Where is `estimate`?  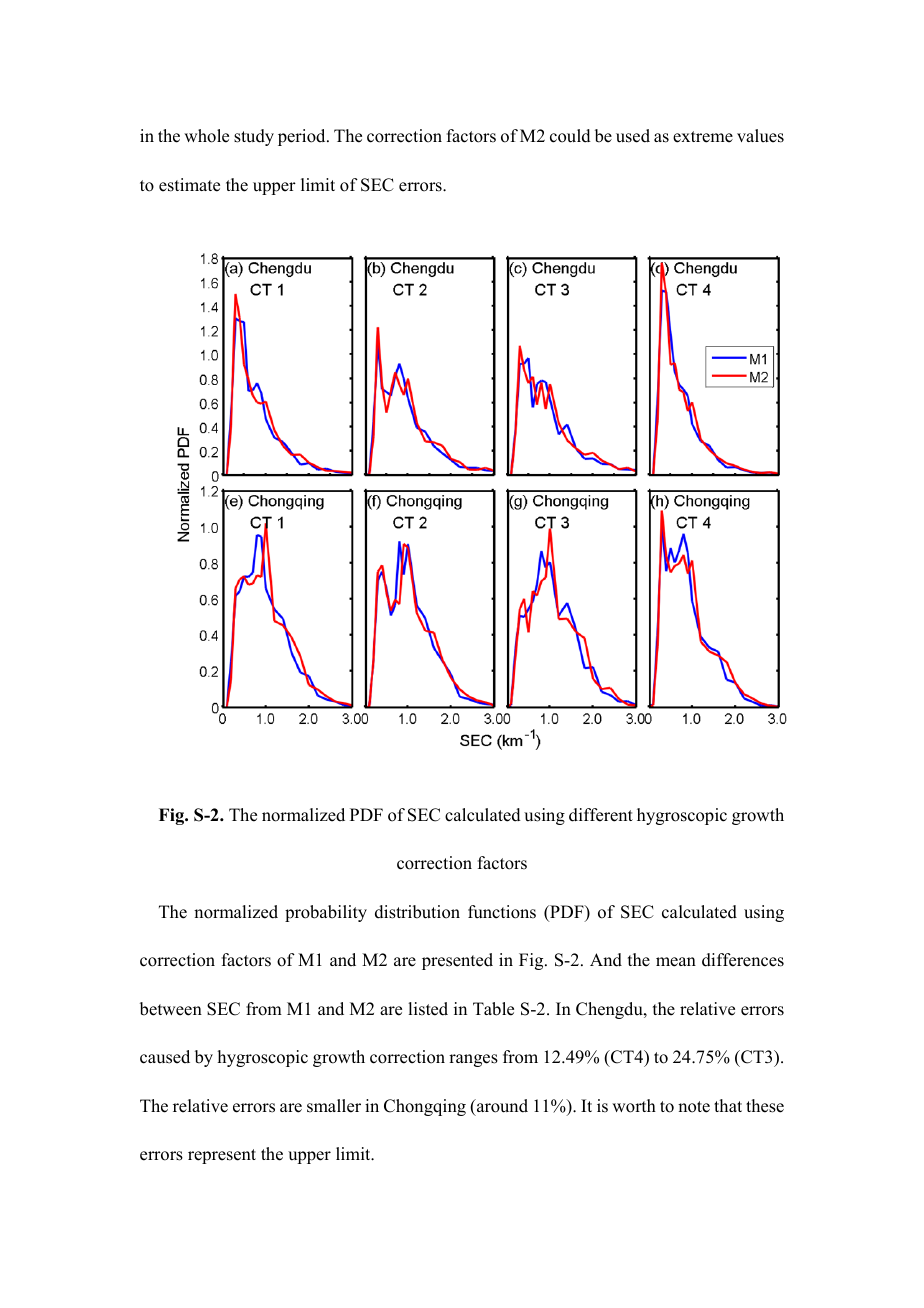
estimate is located at coordinates (189, 185).
